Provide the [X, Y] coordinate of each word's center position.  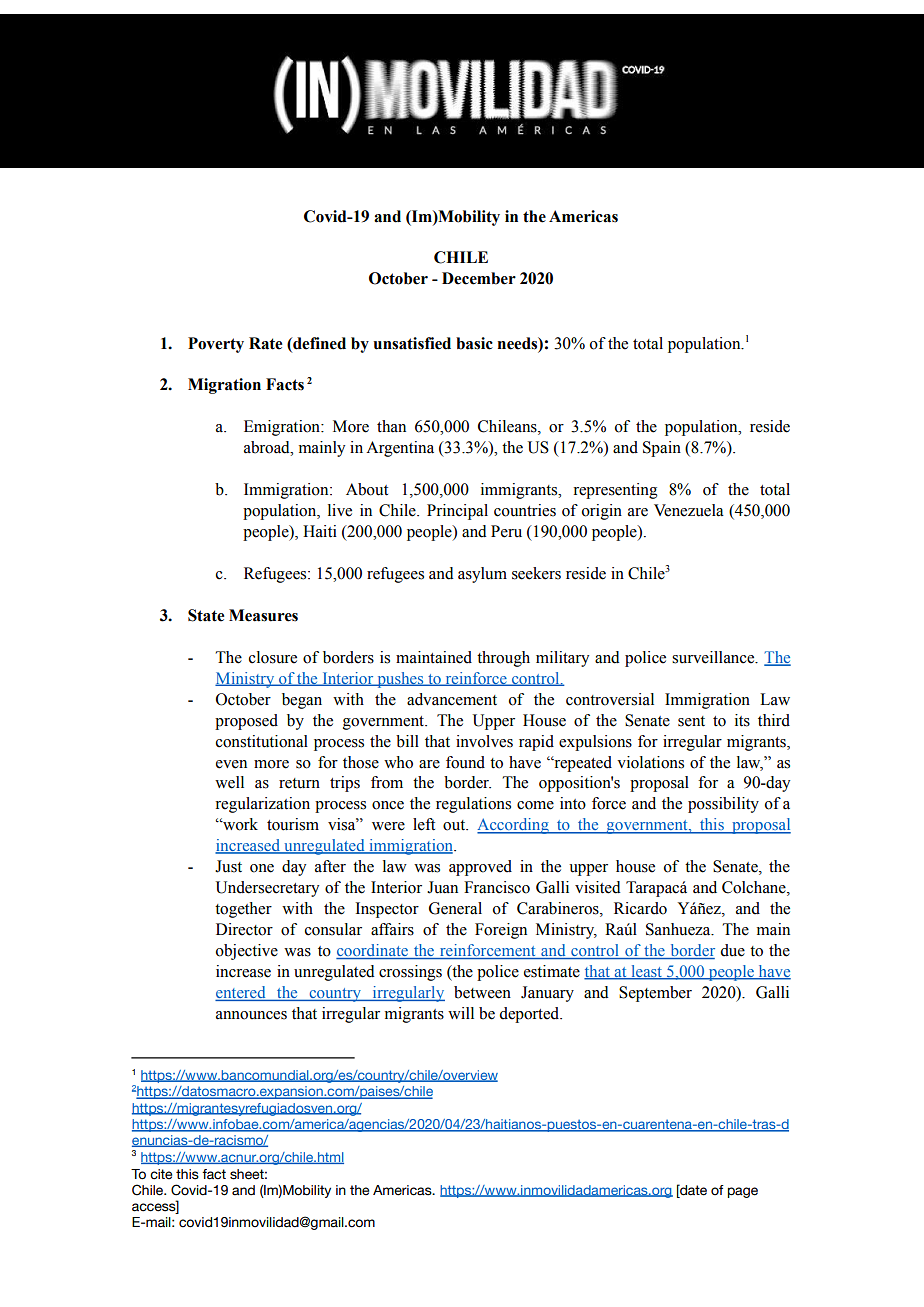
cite [161, 1174]
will [461, 1013]
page [743, 1192]
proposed [246, 722]
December [479, 278]
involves [484, 741]
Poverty [216, 345]
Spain [662, 449]
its [742, 720]
